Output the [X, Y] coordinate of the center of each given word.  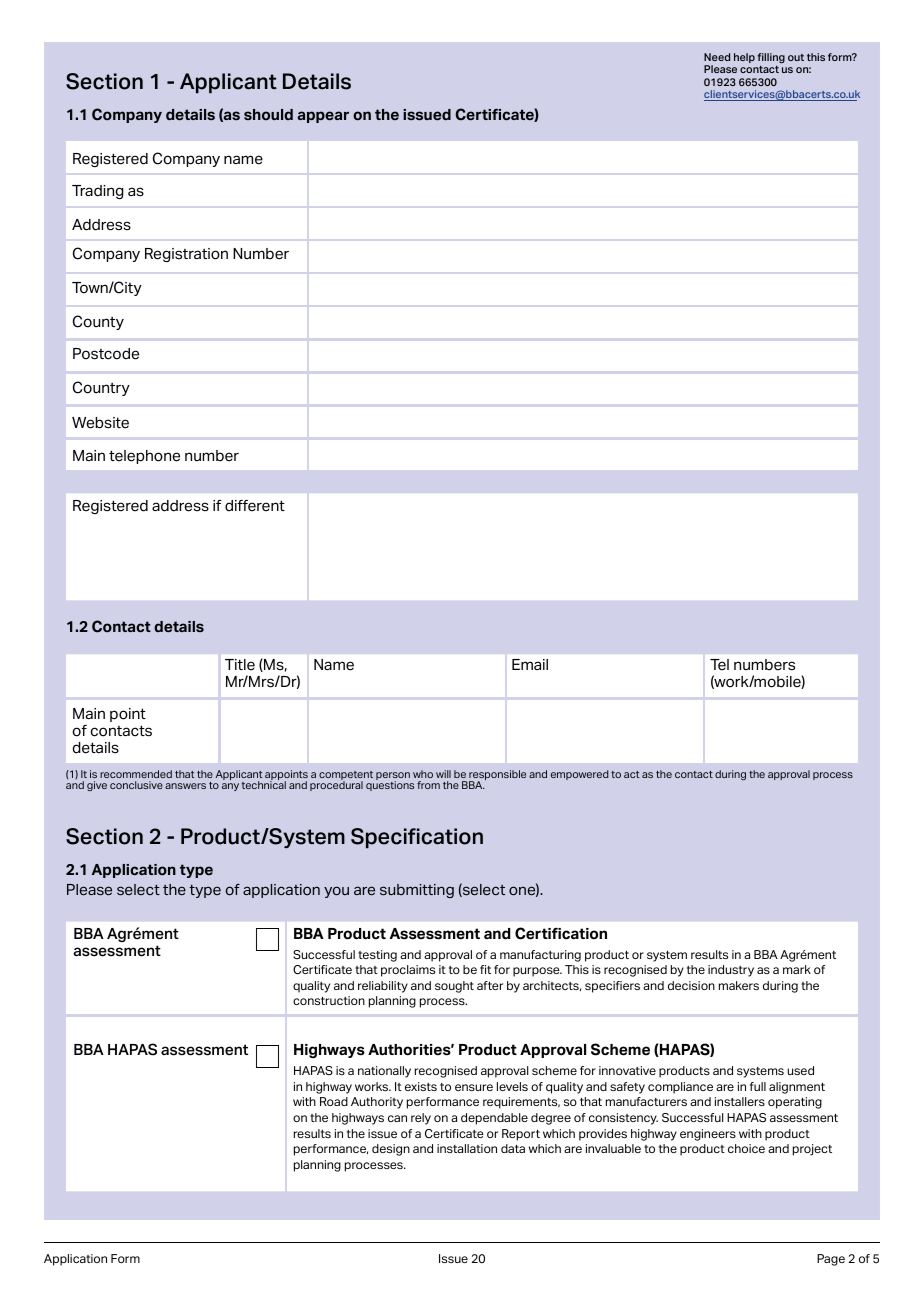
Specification [417, 838]
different [255, 506]
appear [323, 117]
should [268, 114]
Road [334, 1101]
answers [185, 786]
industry [731, 971]
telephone [144, 457]
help [744, 58]
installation [467, 1148]
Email [530, 664]
